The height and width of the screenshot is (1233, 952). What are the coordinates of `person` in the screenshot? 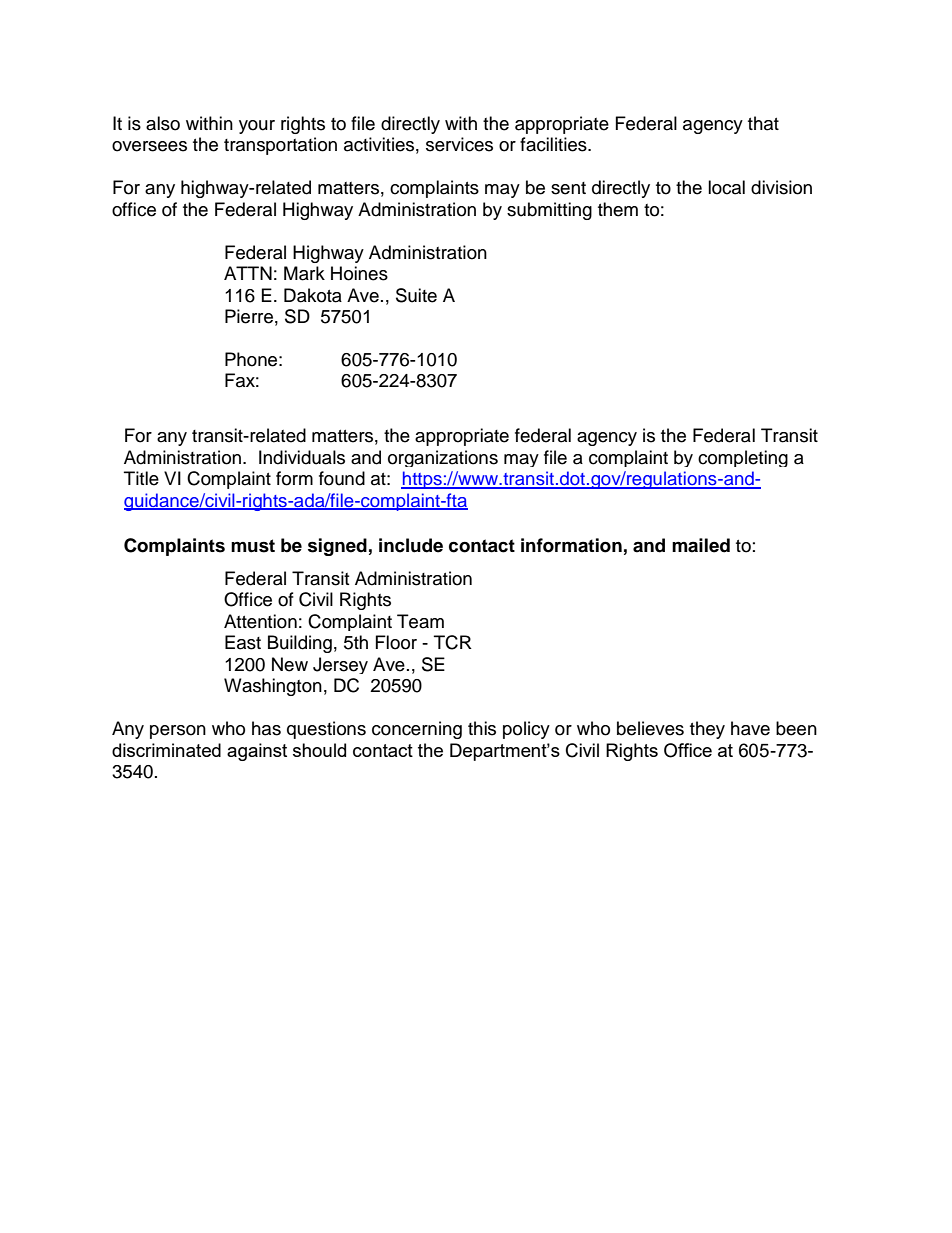 It's located at (178, 732).
